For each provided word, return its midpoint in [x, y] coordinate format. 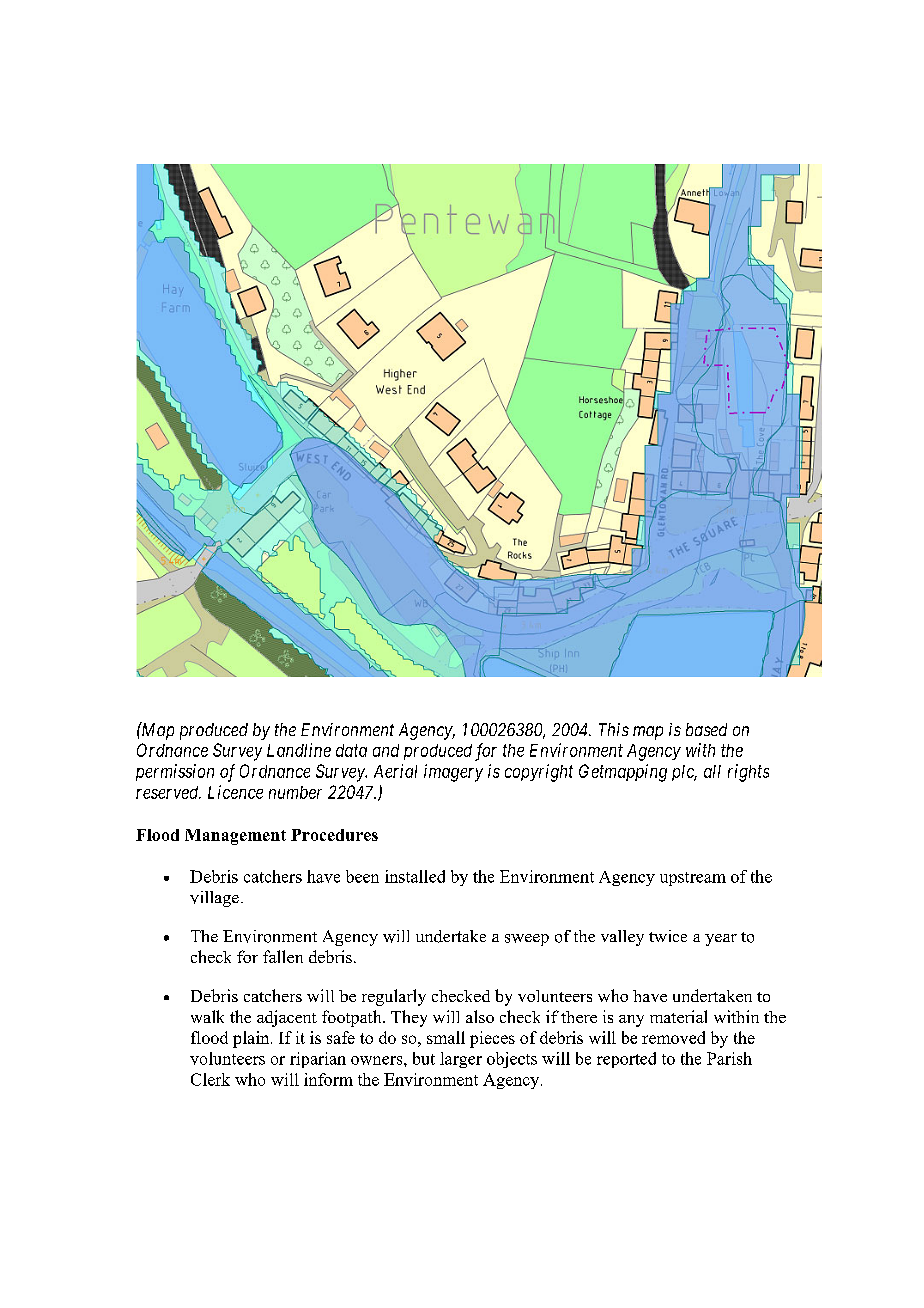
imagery [453, 773]
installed [415, 876]
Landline [299, 750]
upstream [693, 879]
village [214, 899]
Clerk [210, 1079]
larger [461, 1060]
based [706, 729]
